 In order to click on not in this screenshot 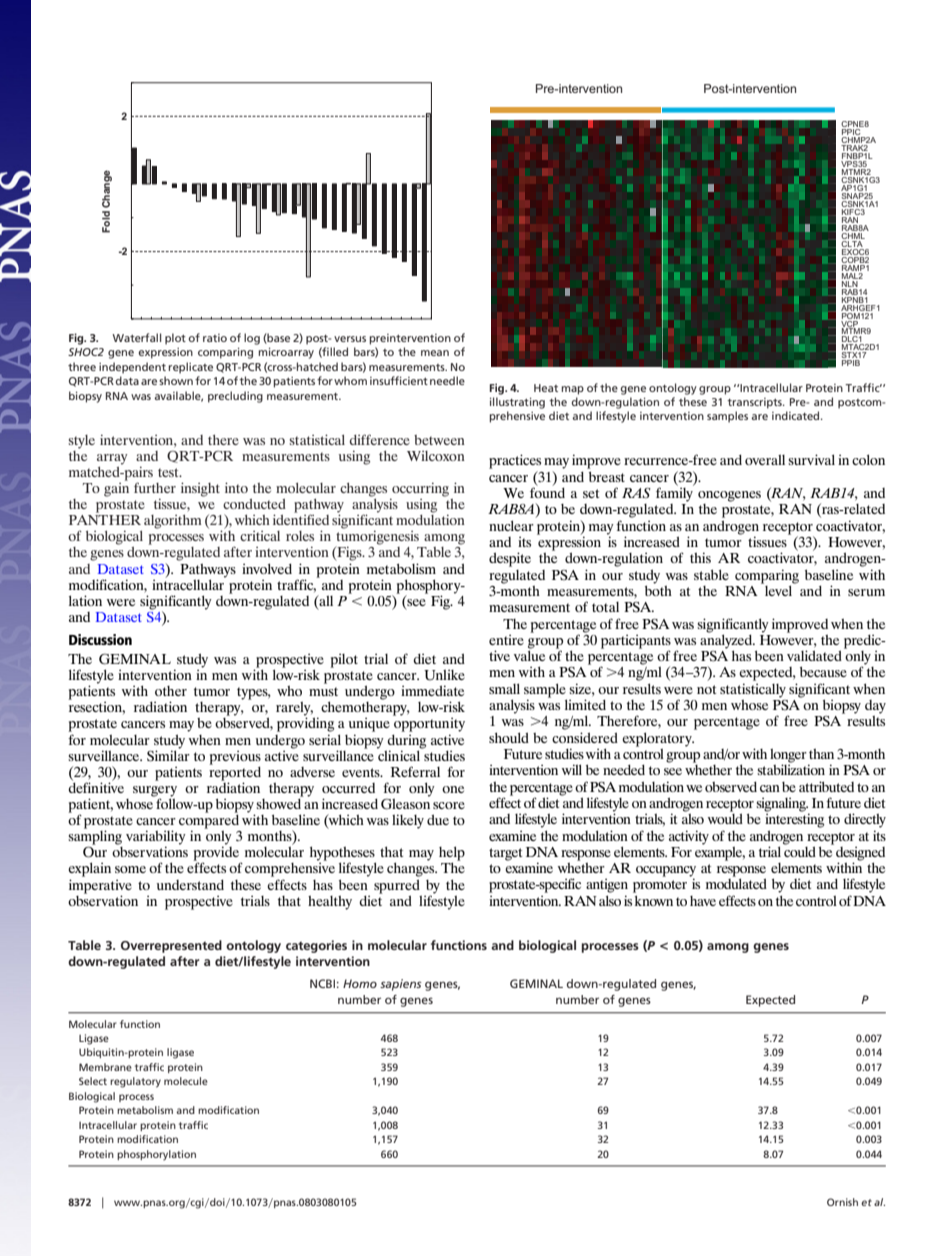, I will do `click(706, 689)`.
